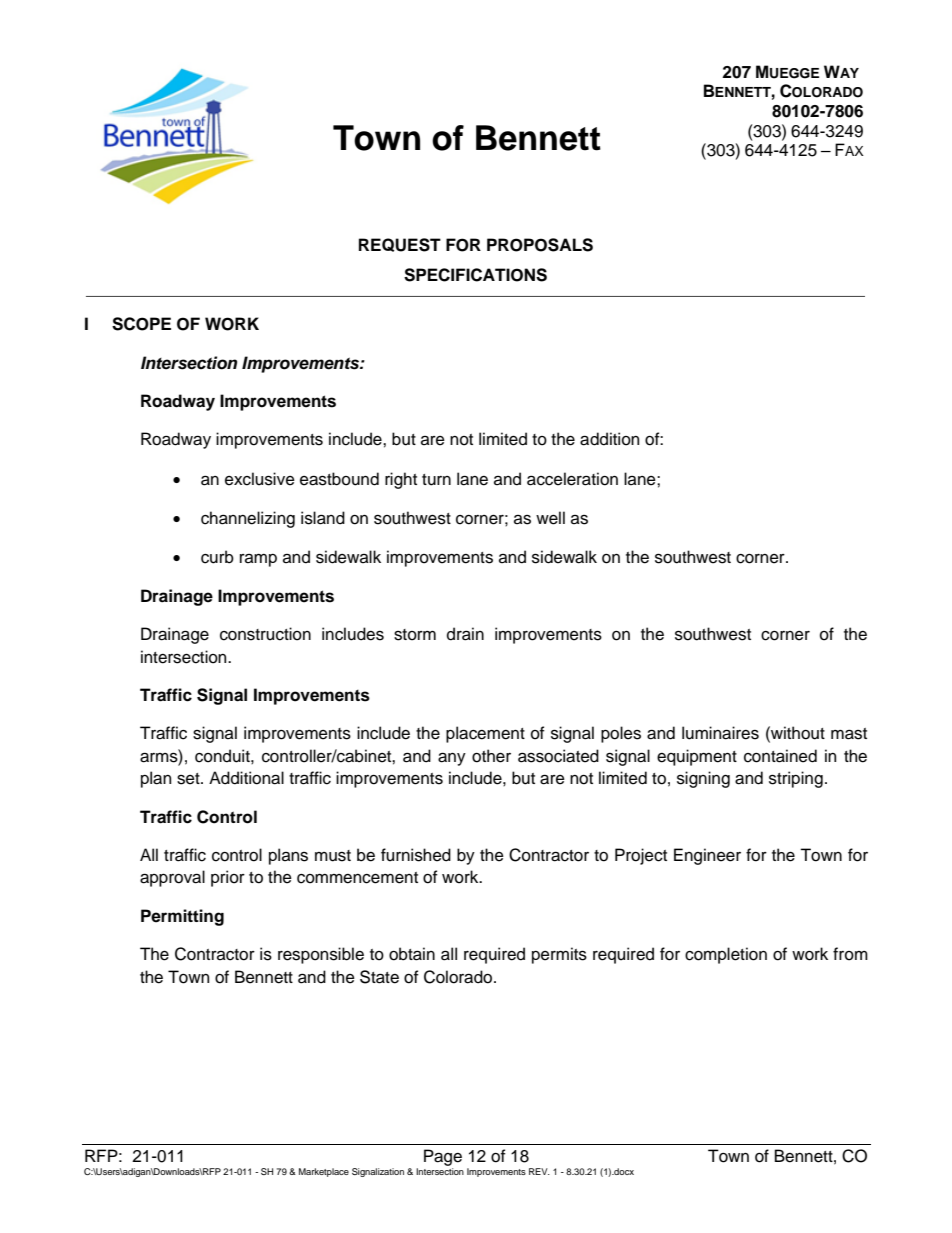  Describe the element at coordinates (415, 635) in the screenshot. I see `storm` at that location.
